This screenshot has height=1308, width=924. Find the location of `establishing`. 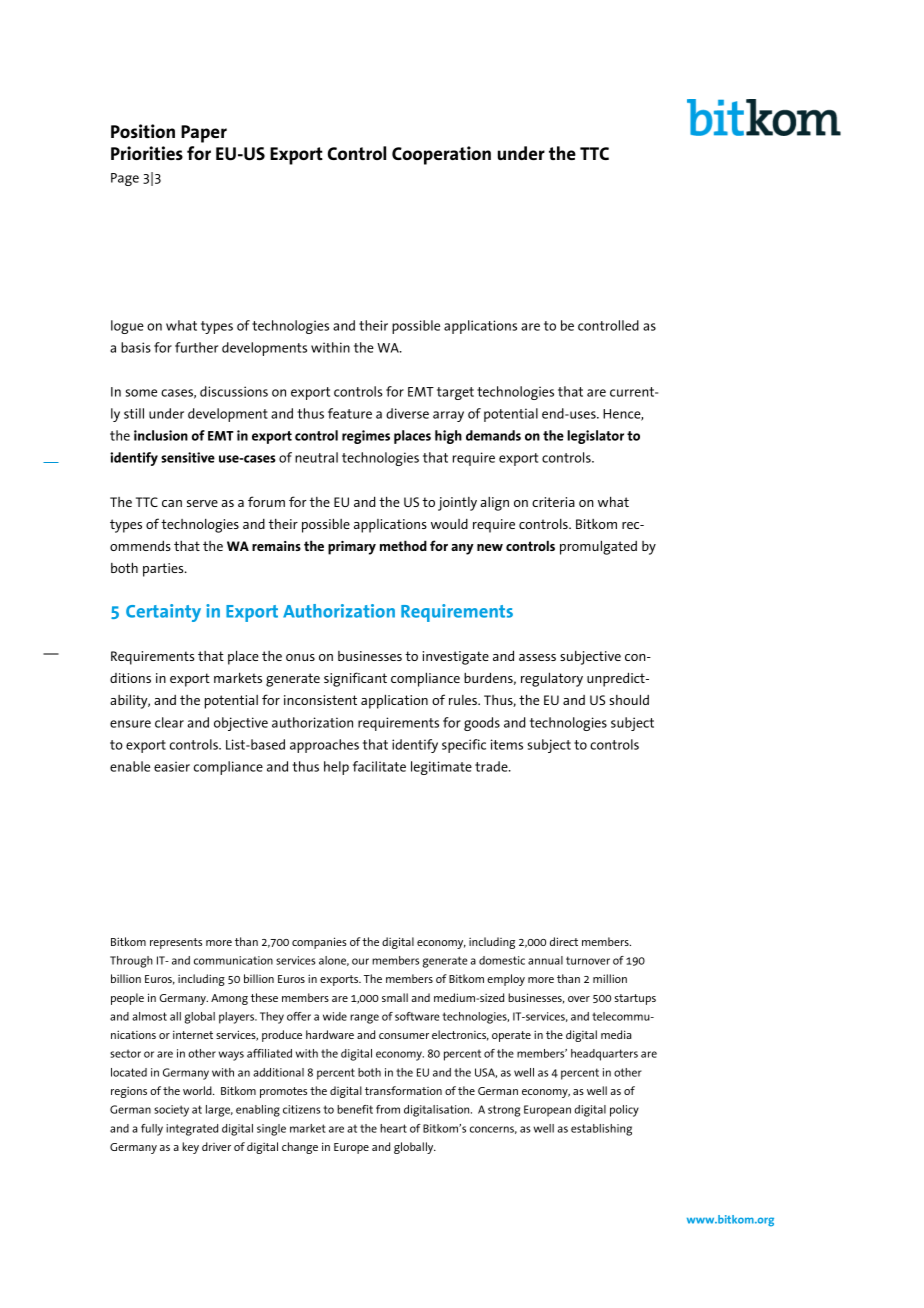

establishing is located at coordinates (601, 1130).
